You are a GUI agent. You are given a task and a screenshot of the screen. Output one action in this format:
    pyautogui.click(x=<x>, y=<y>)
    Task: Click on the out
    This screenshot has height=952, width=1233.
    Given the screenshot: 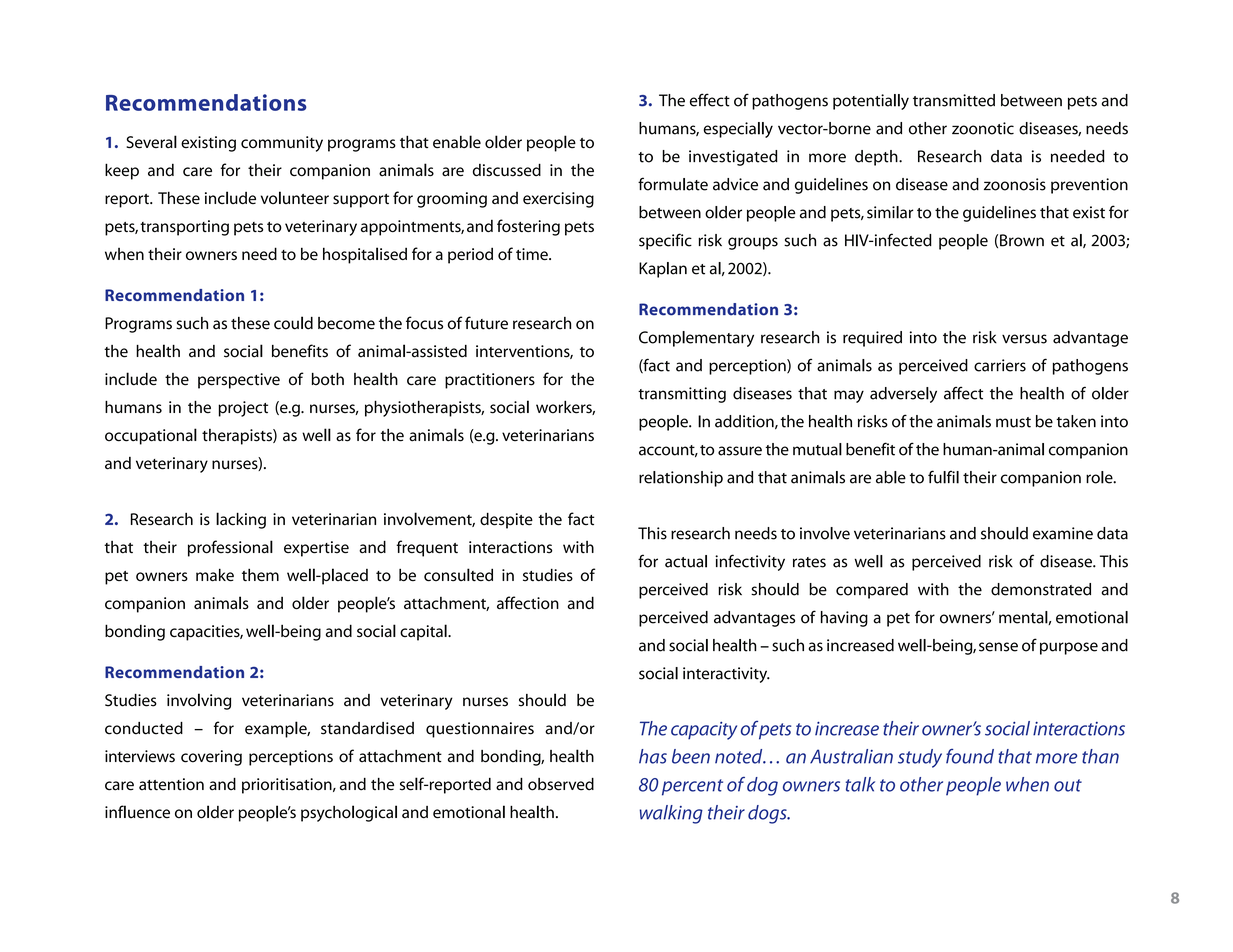 What is the action you would take?
    pyautogui.click(x=1068, y=785)
